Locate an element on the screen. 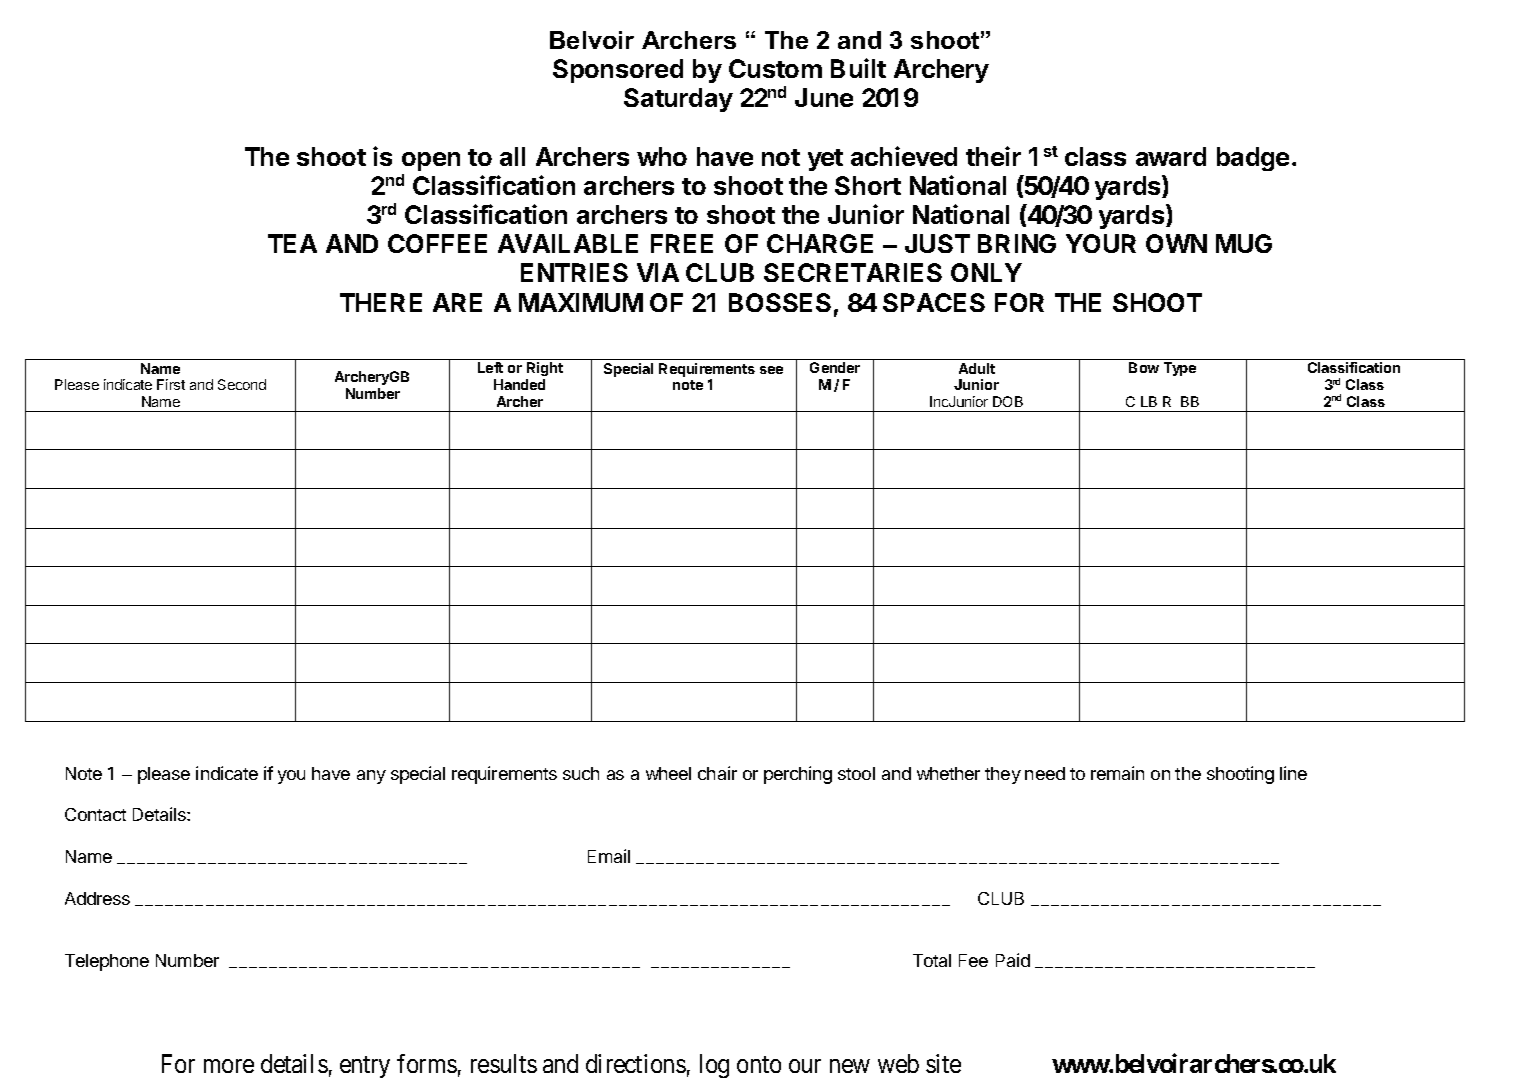  more is located at coordinates (229, 1066).
